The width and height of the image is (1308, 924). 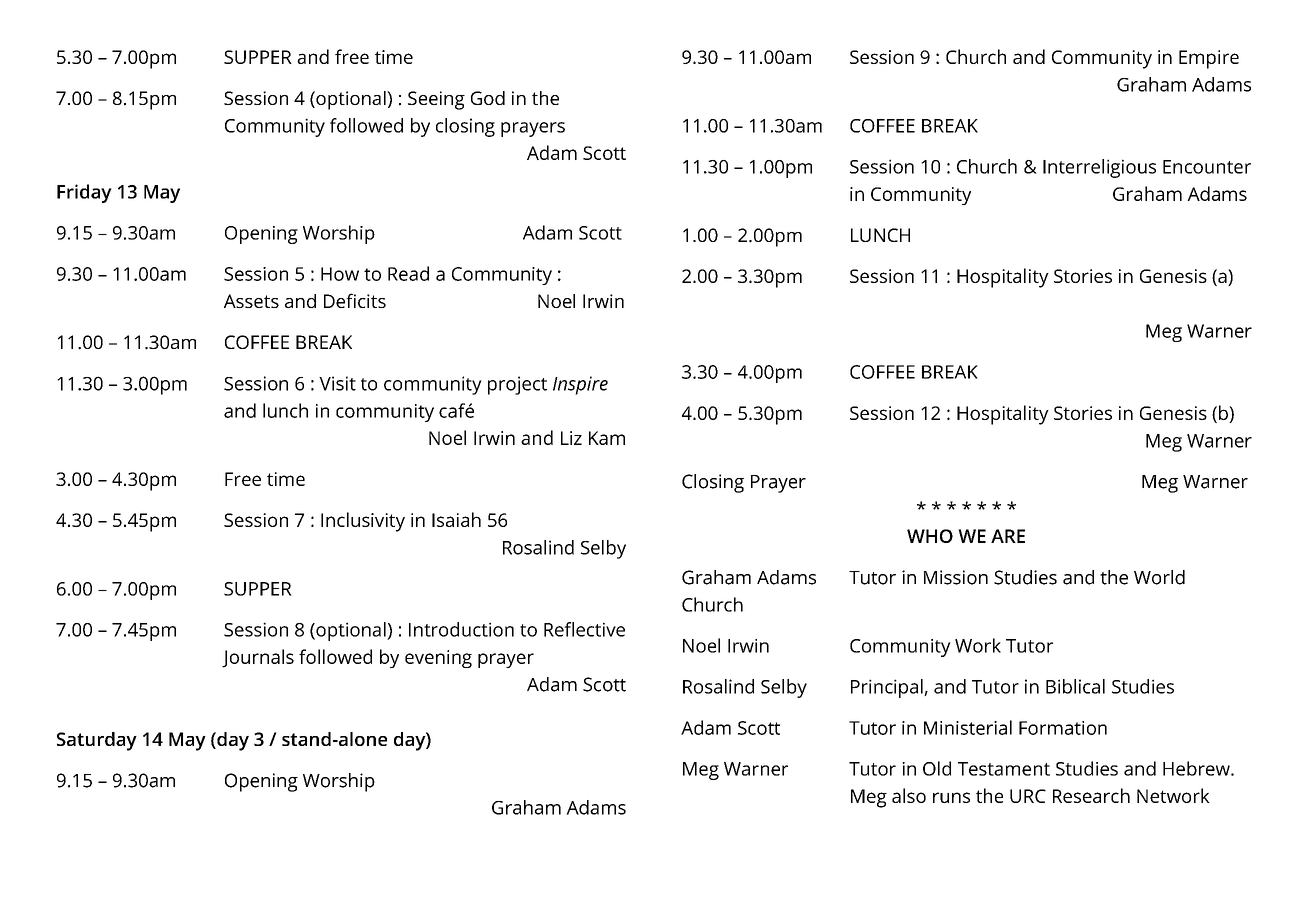 I want to click on also, so click(x=909, y=795).
